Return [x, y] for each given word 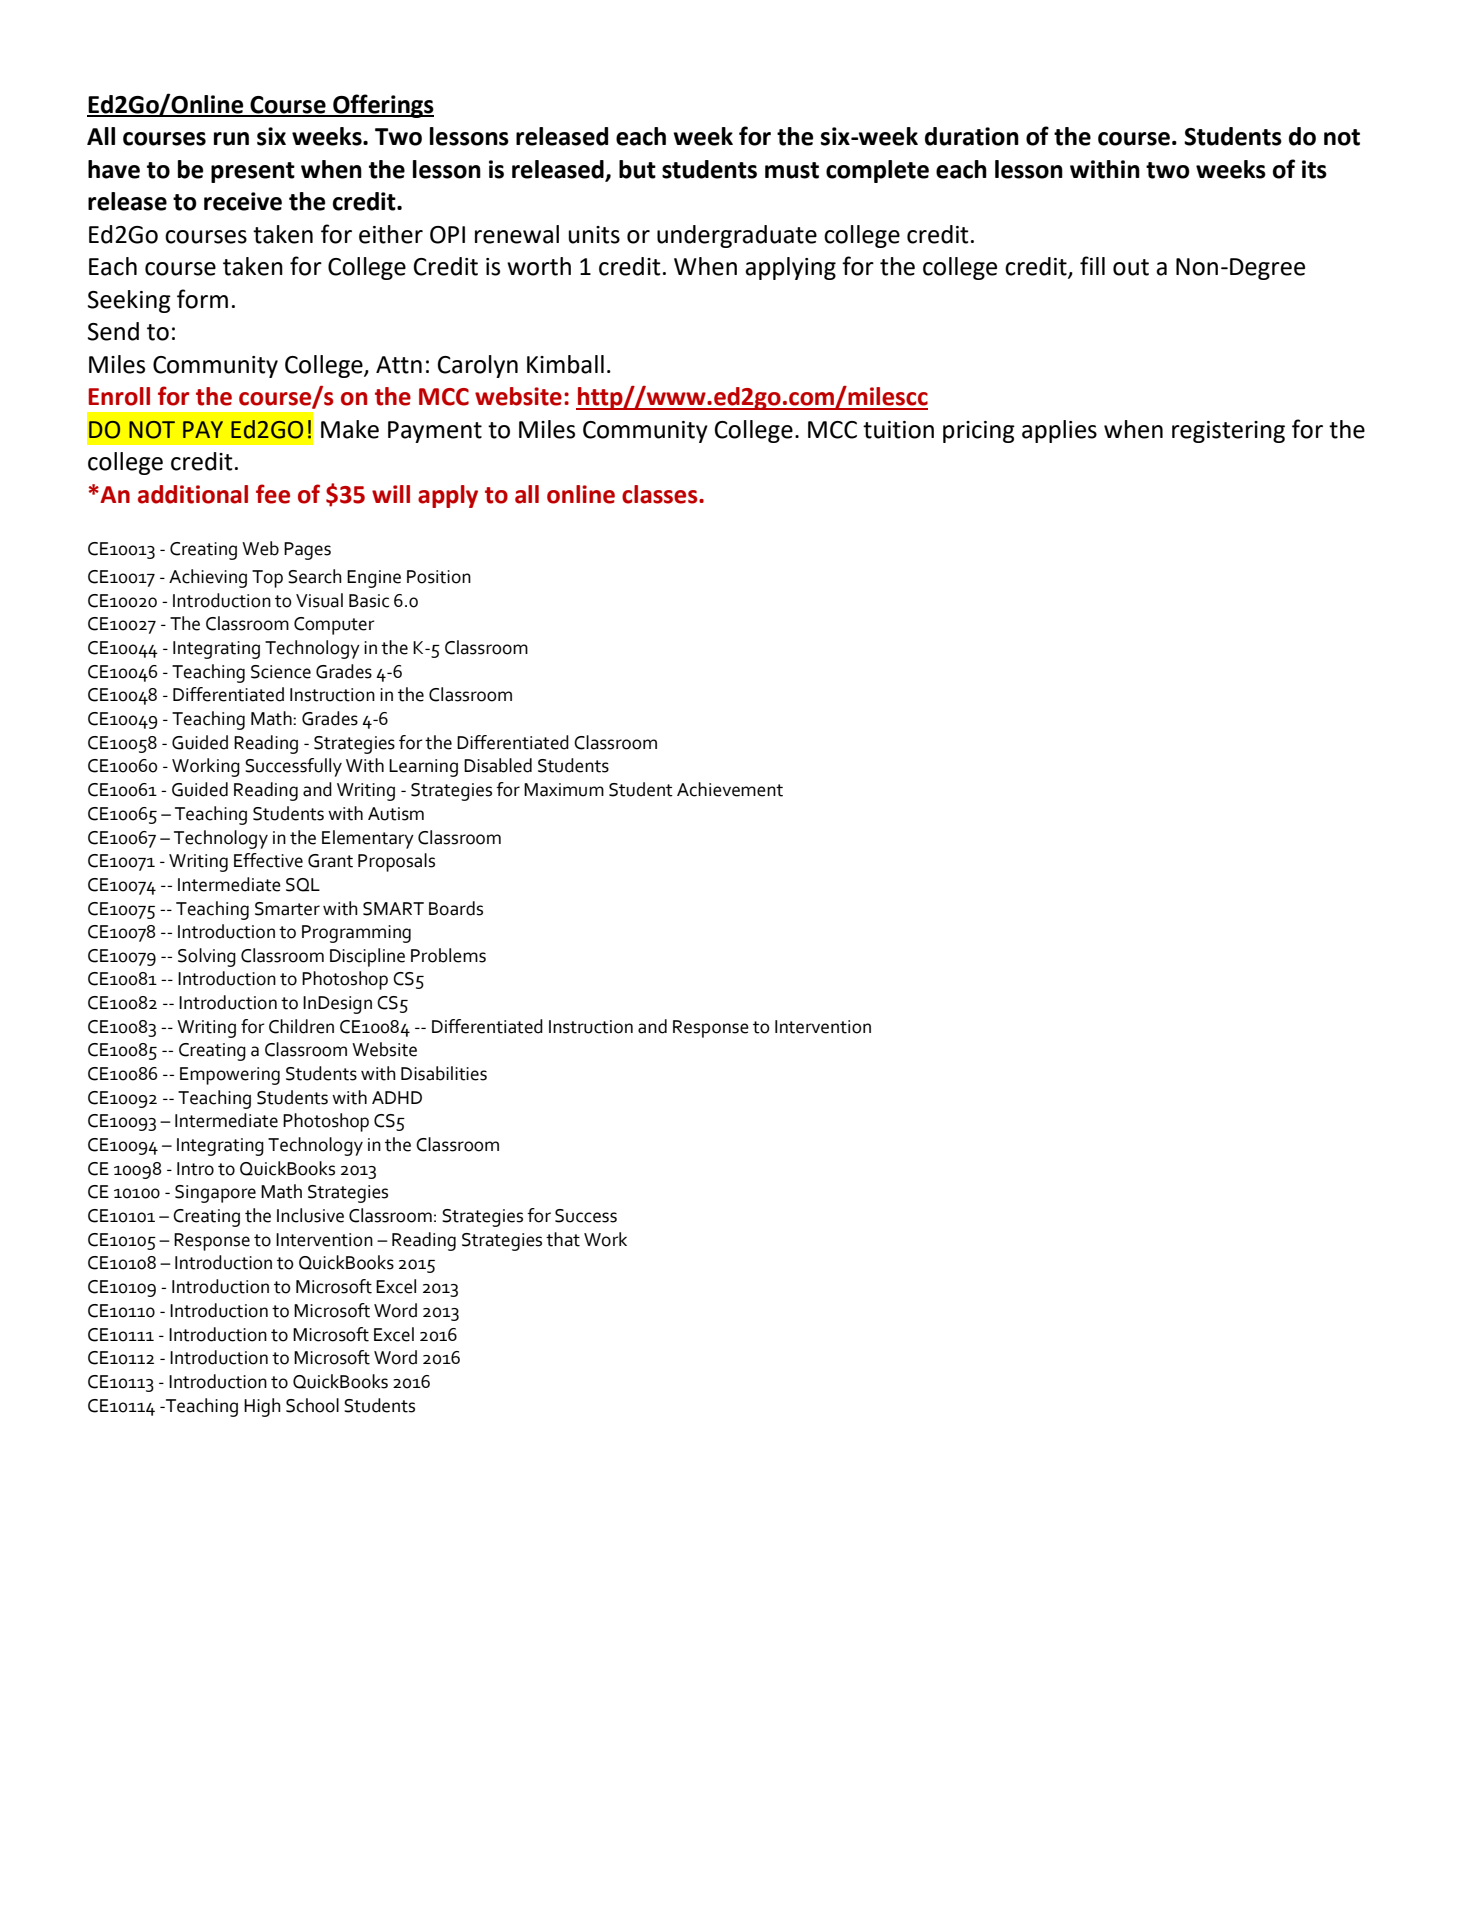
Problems [448, 955]
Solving [207, 957]
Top [267, 579]
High [262, 1407]
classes [661, 494]
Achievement [730, 789]
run [231, 139]
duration [972, 136]
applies [1059, 431]
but [637, 169]
